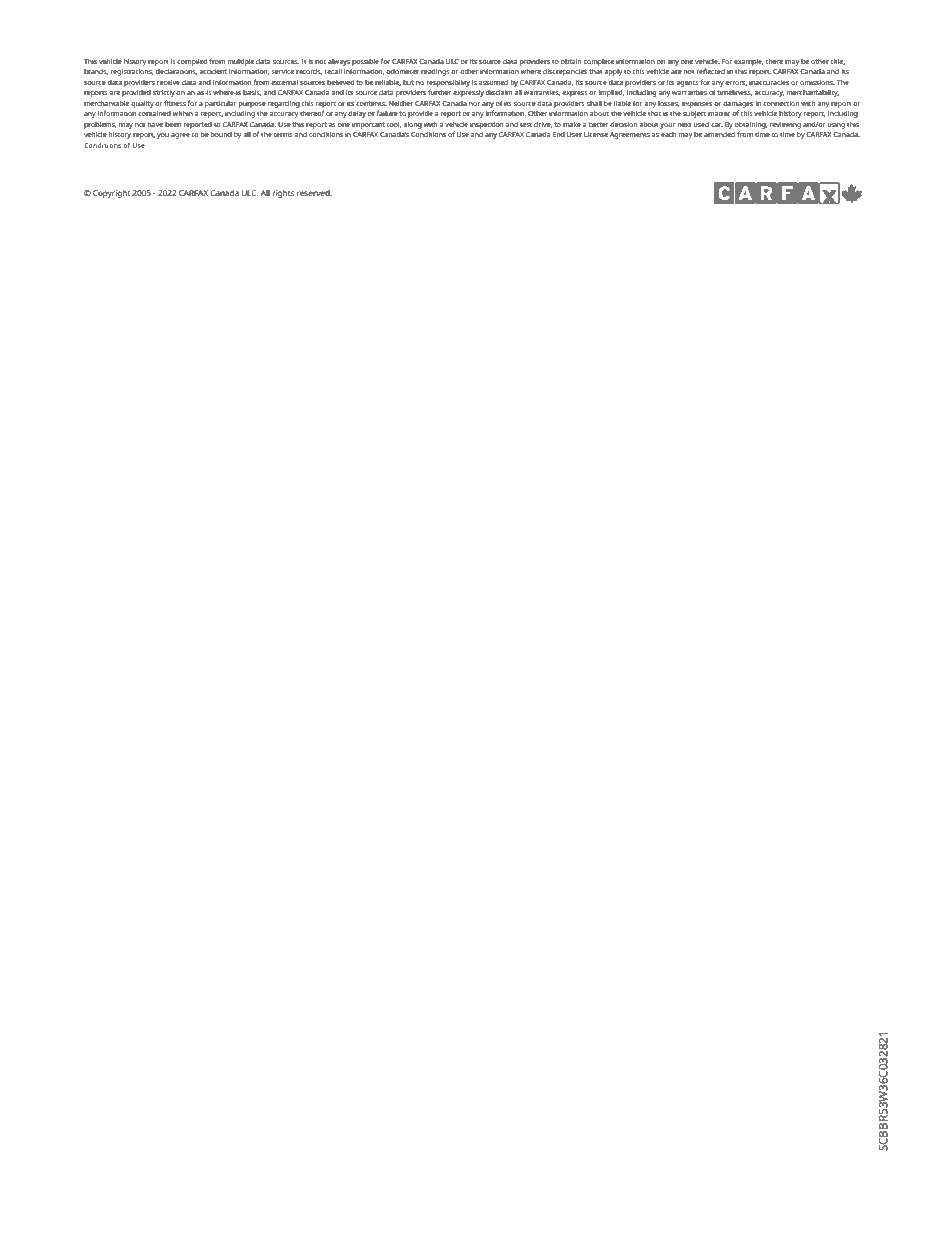  What do you see at coordinates (474, 104) in the screenshot?
I see `nor` at bounding box center [474, 104].
